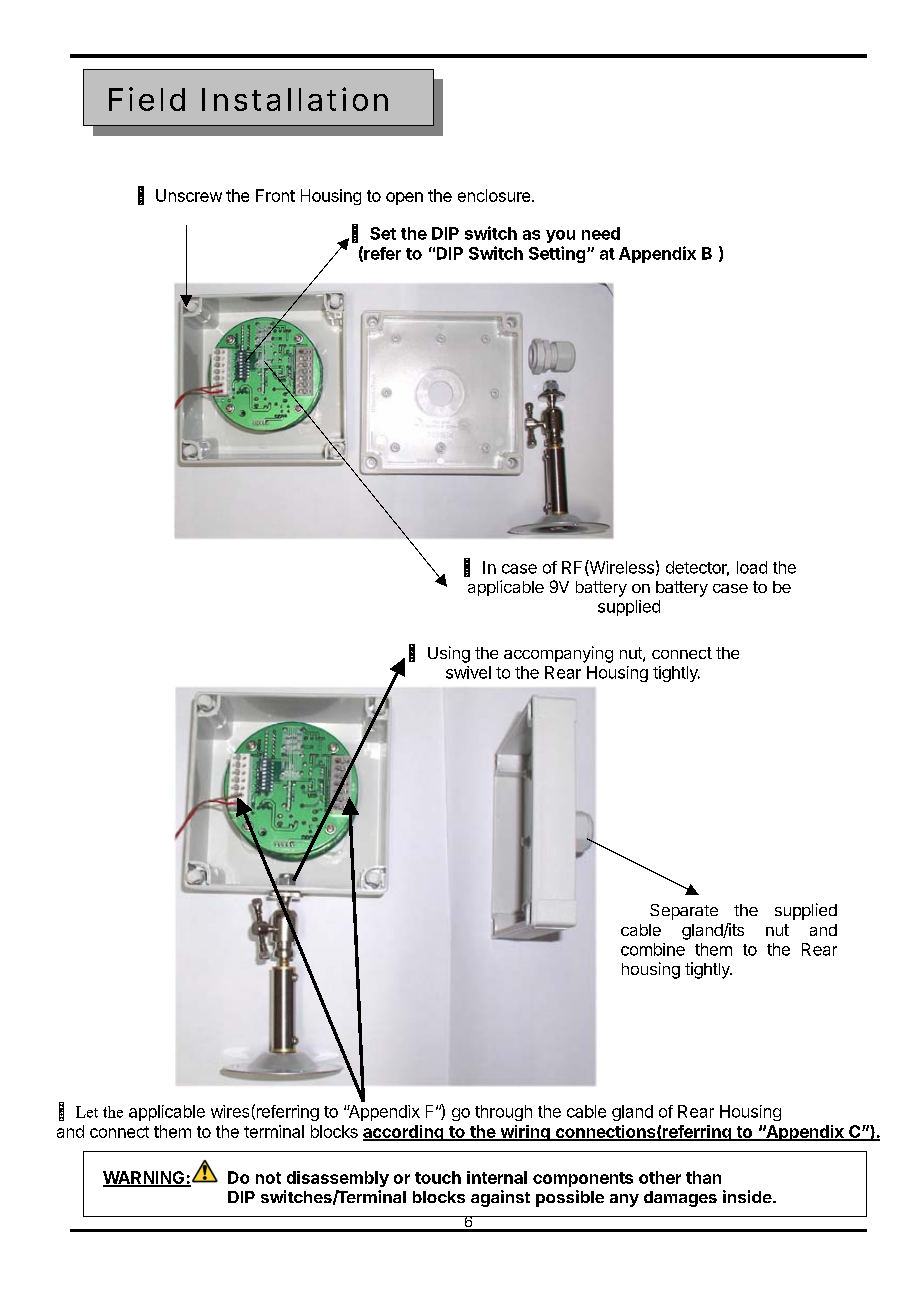 This page has width=924, height=1308. I want to click on touch, so click(438, 1177).
